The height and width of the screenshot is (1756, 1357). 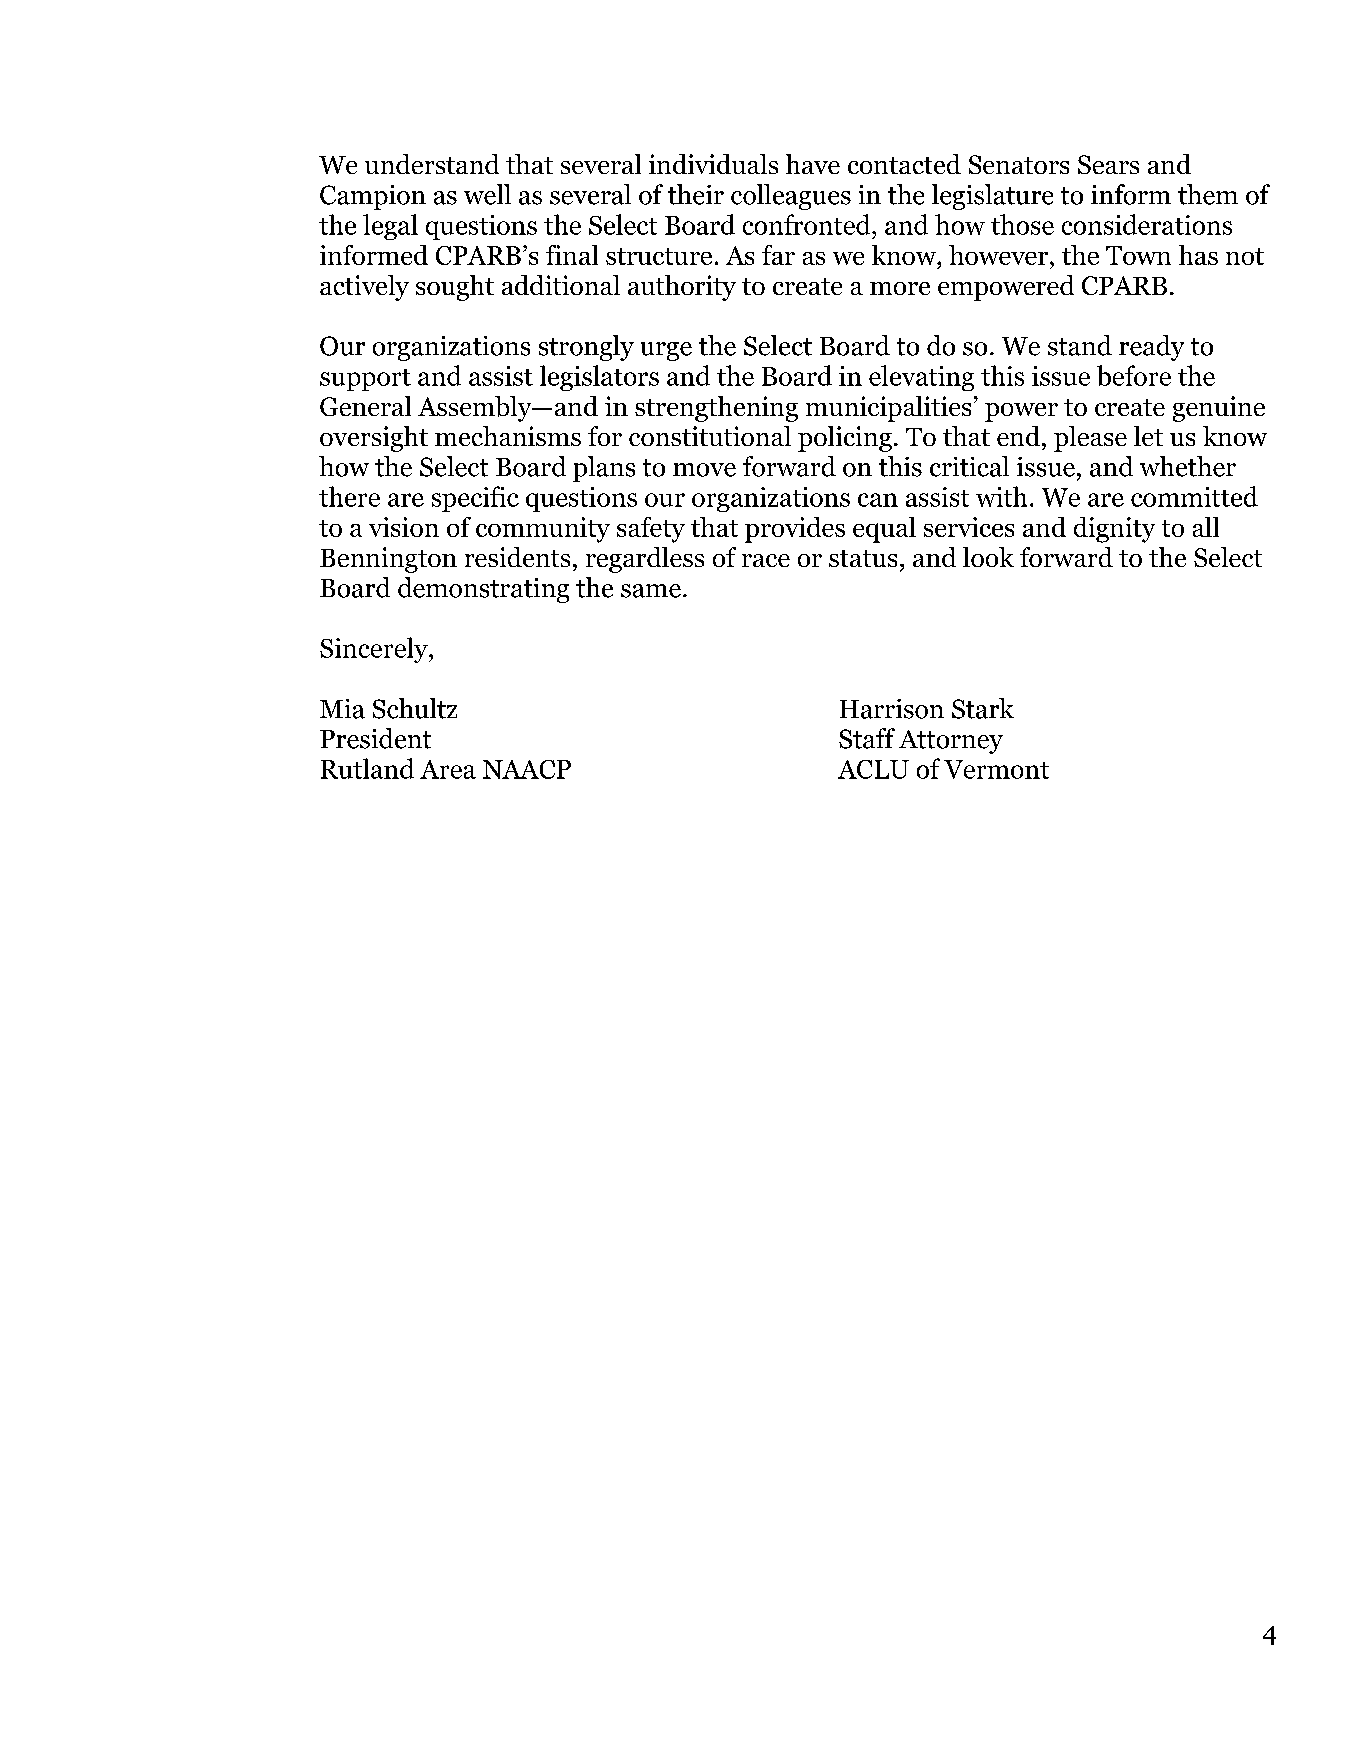 I want to click on Town, so click(x=1138, y=255).
